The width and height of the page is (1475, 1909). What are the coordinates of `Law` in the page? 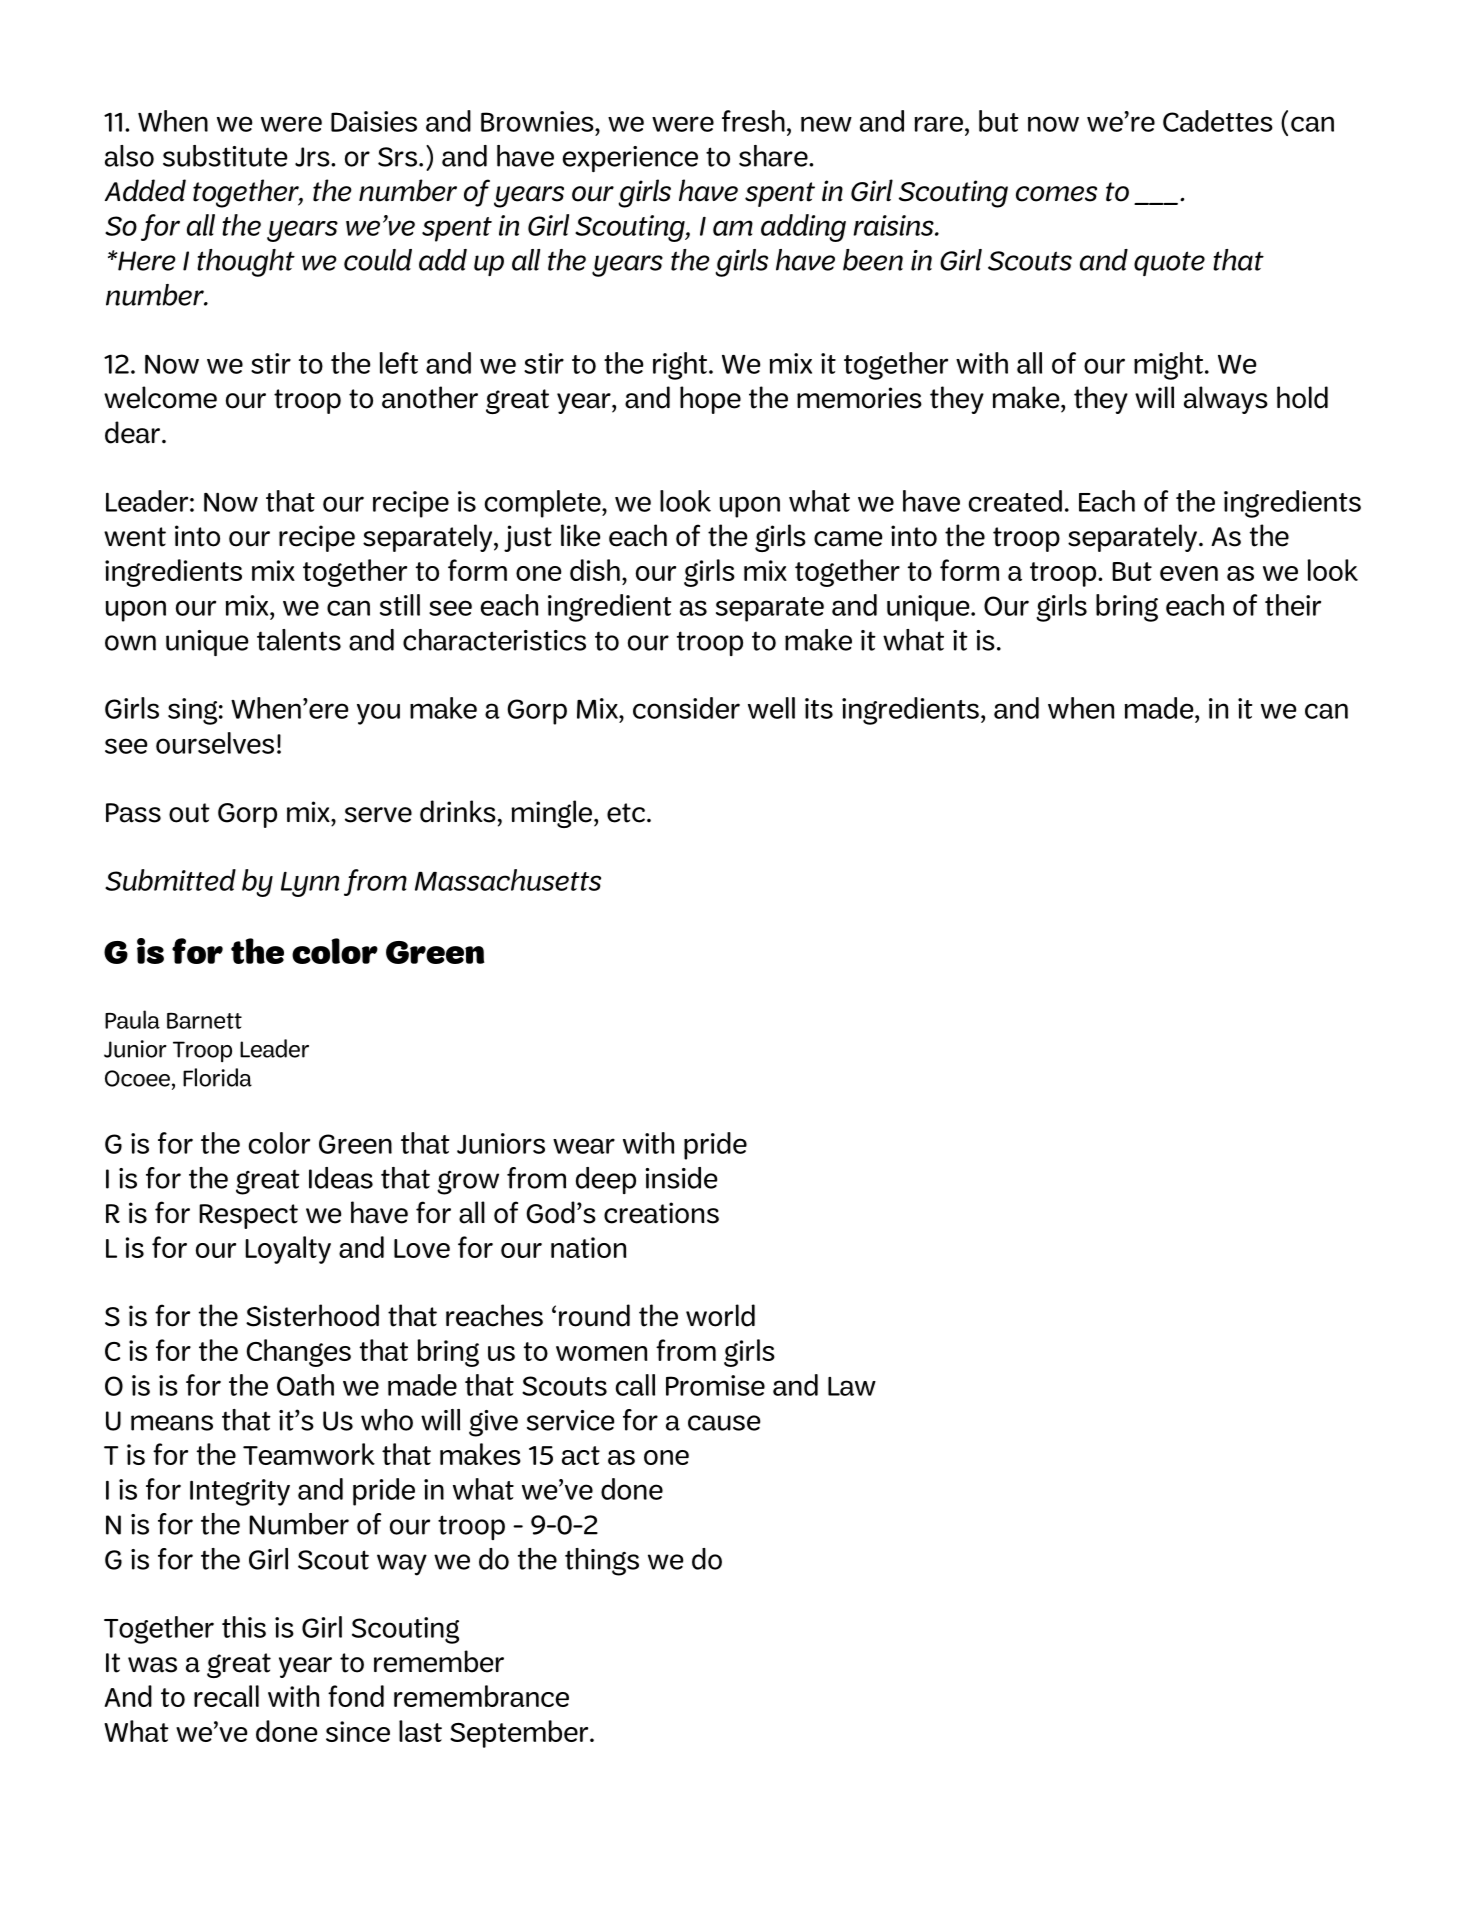 It's located at (852, 1386).
